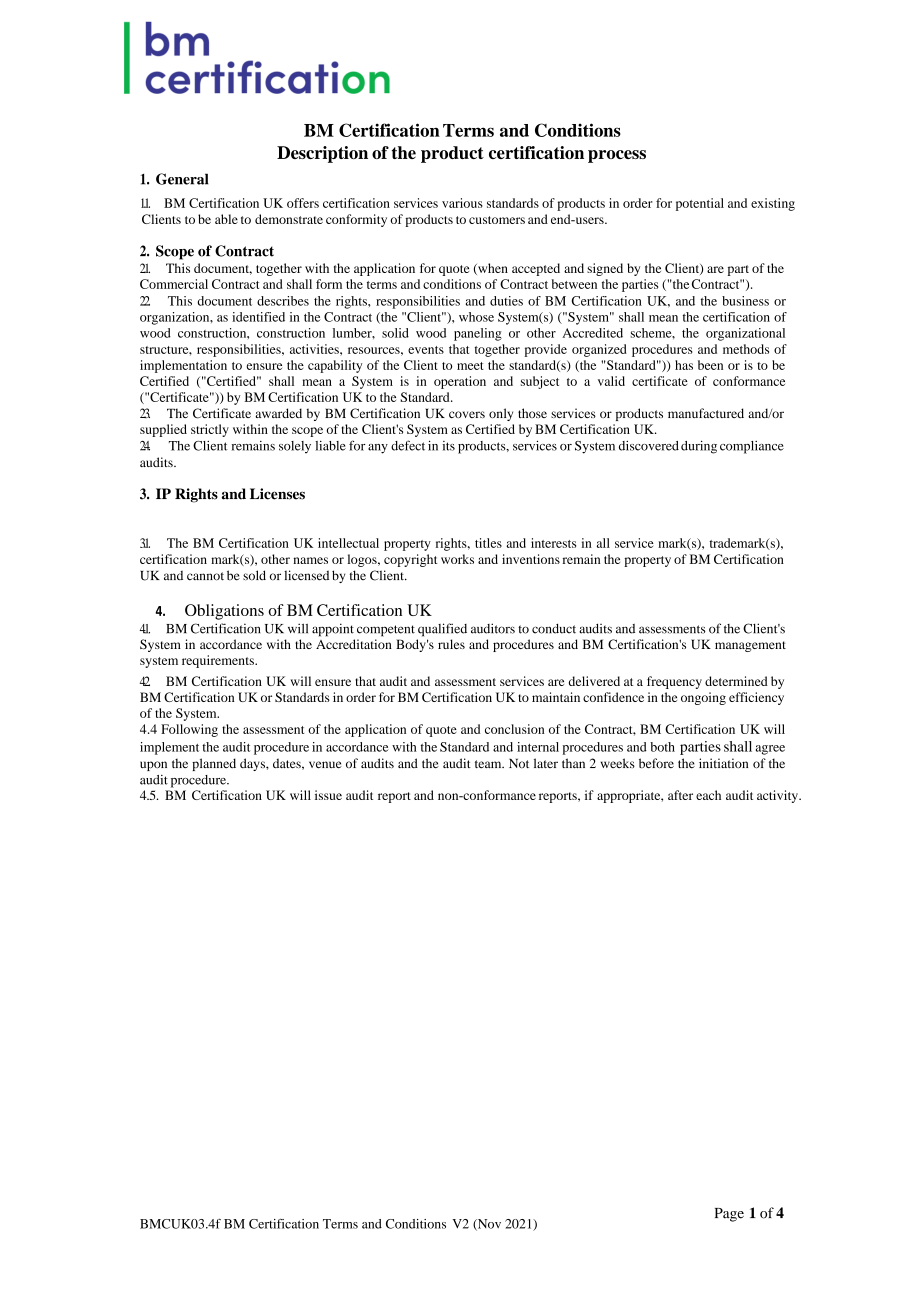 This image has width=924, height=1307. I want to click on various, so click(462, 203).
